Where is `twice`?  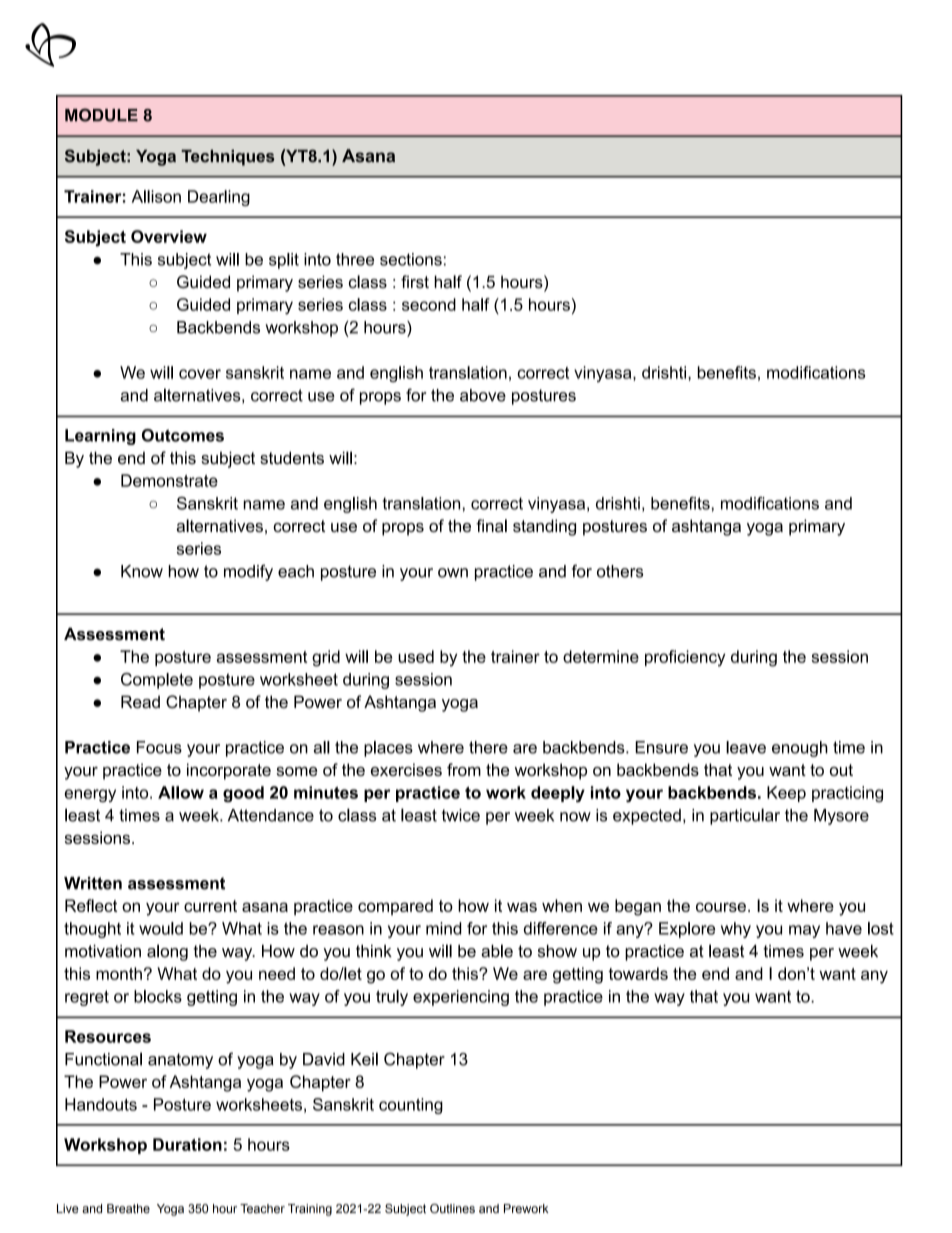
twice is located at coordinates (461, 815).
